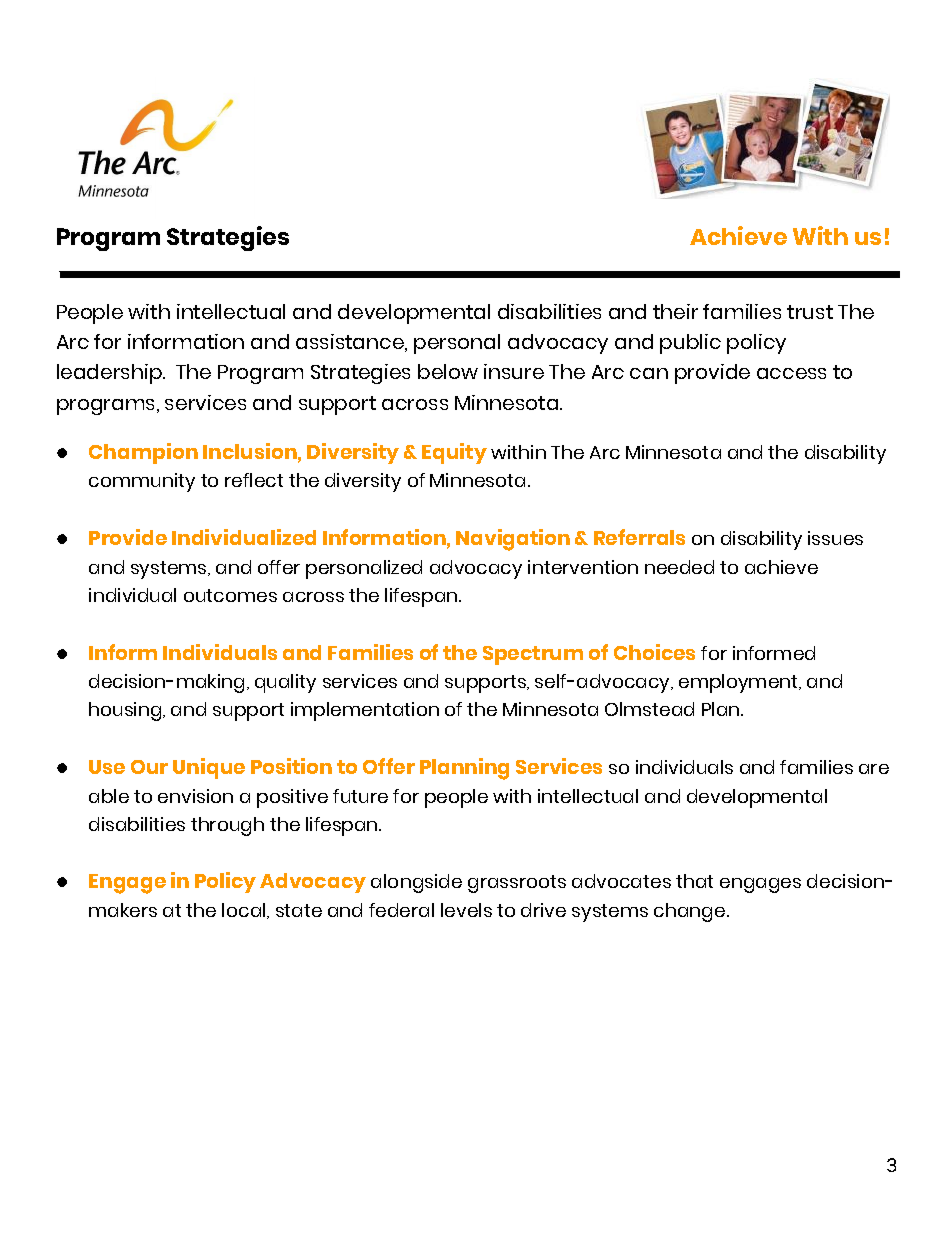  What do you see at coordinates (142, 482) in the screenshot?
I see `community` at bounding box center [142, 482].
